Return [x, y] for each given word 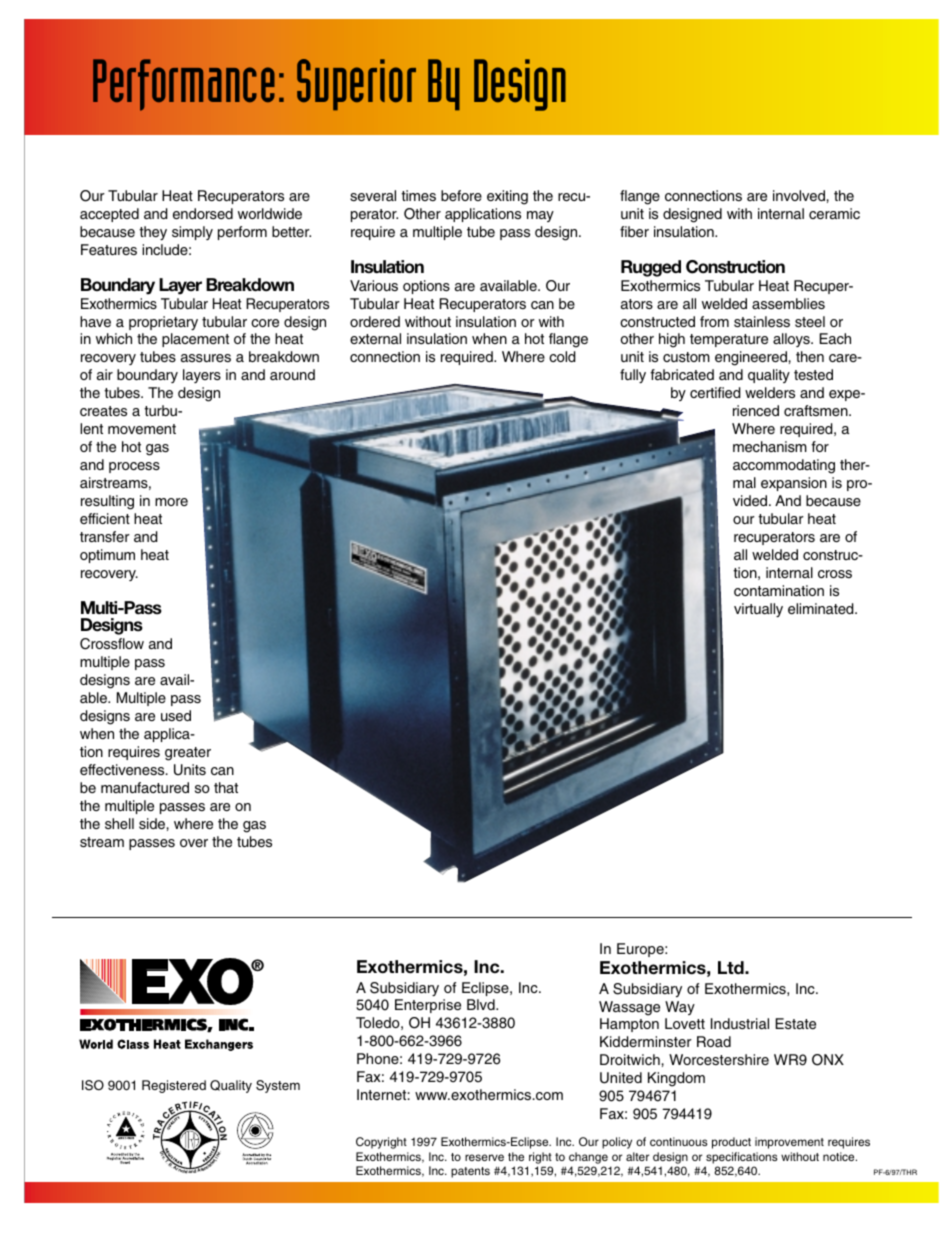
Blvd [482, 1004]
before [461, 195]
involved [799, 195]
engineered [751, 358]
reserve [484, 1157]
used [176, 715]
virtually [758, 610]
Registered [174, 1086]
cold [562, 356]
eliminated [822, 608]
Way [680, 1008]
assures [206, 358]
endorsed [203, 213]
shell [119, 823]
